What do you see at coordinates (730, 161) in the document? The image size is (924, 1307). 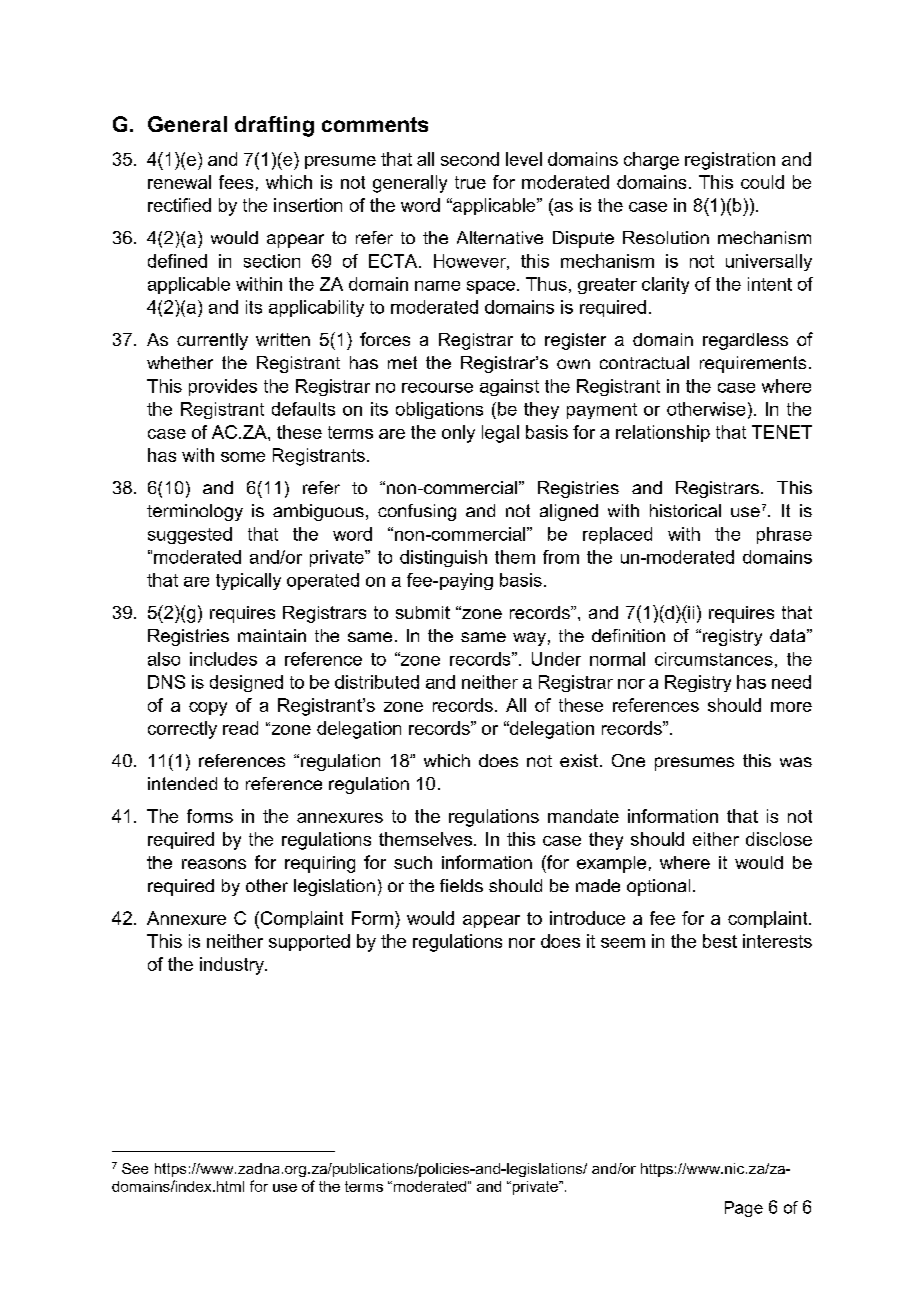 I see `registration` at bounding box center [730, 161].
